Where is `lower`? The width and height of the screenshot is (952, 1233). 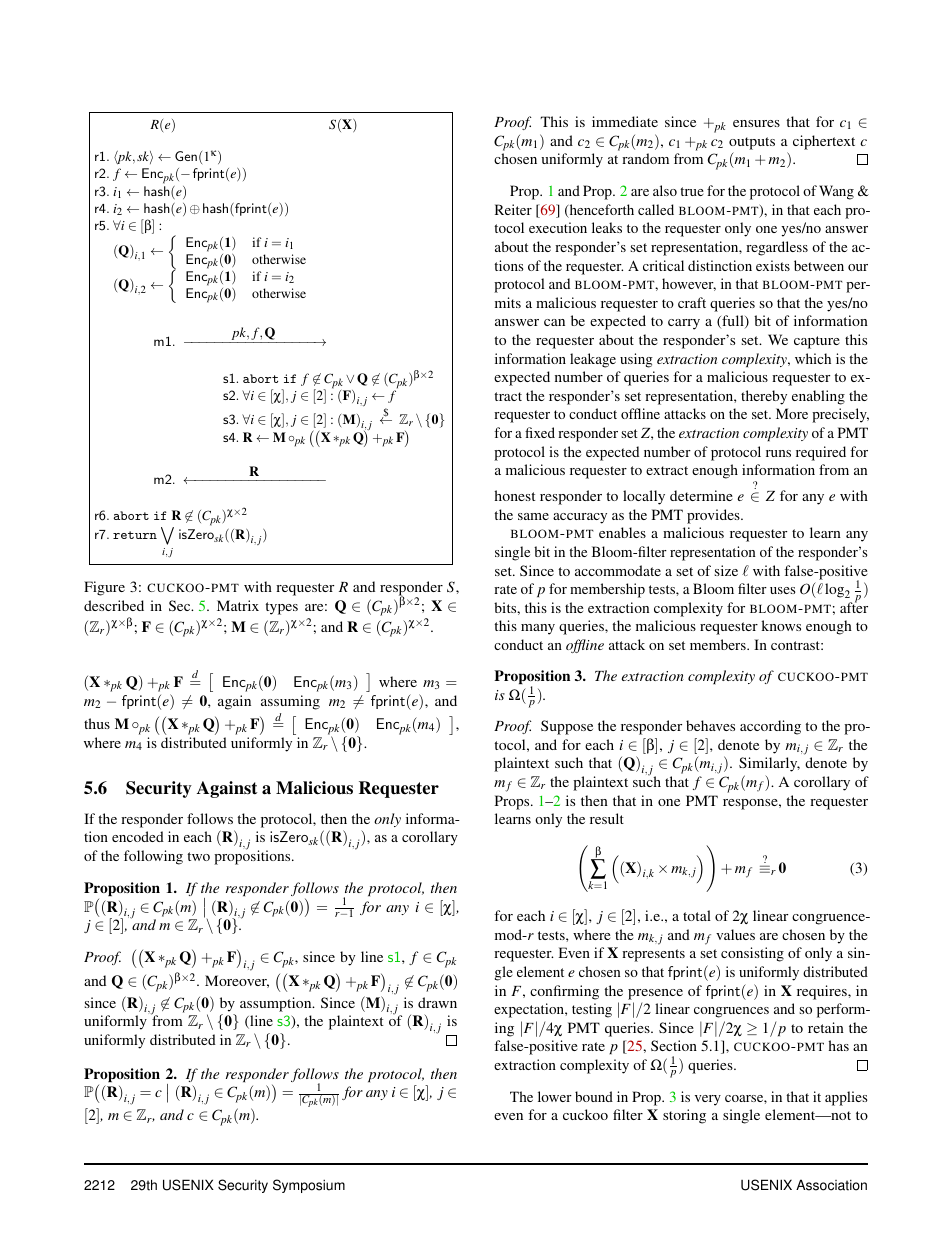 lower is located at coordinates (555, 1096).
